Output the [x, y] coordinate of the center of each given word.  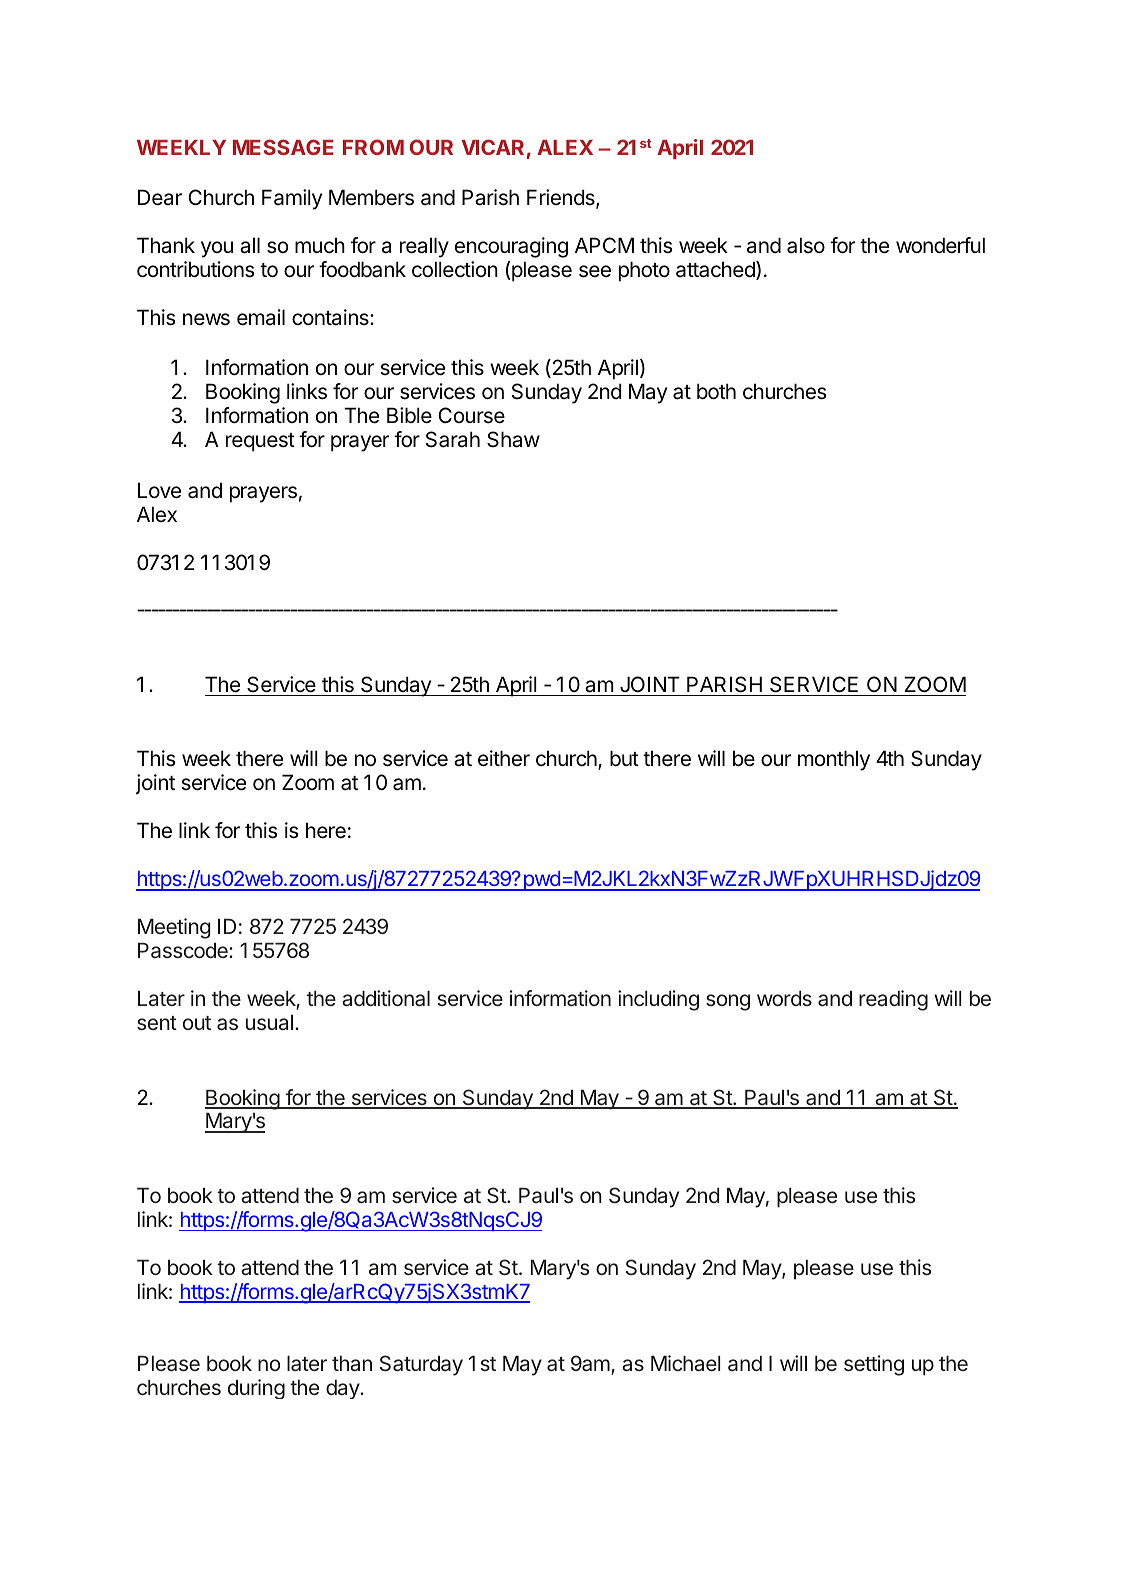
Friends [562, 198]
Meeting [174, 928]
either [504, 758]
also [806, 245]
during [256, 1389]
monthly [834, 760]
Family [292, 199]
